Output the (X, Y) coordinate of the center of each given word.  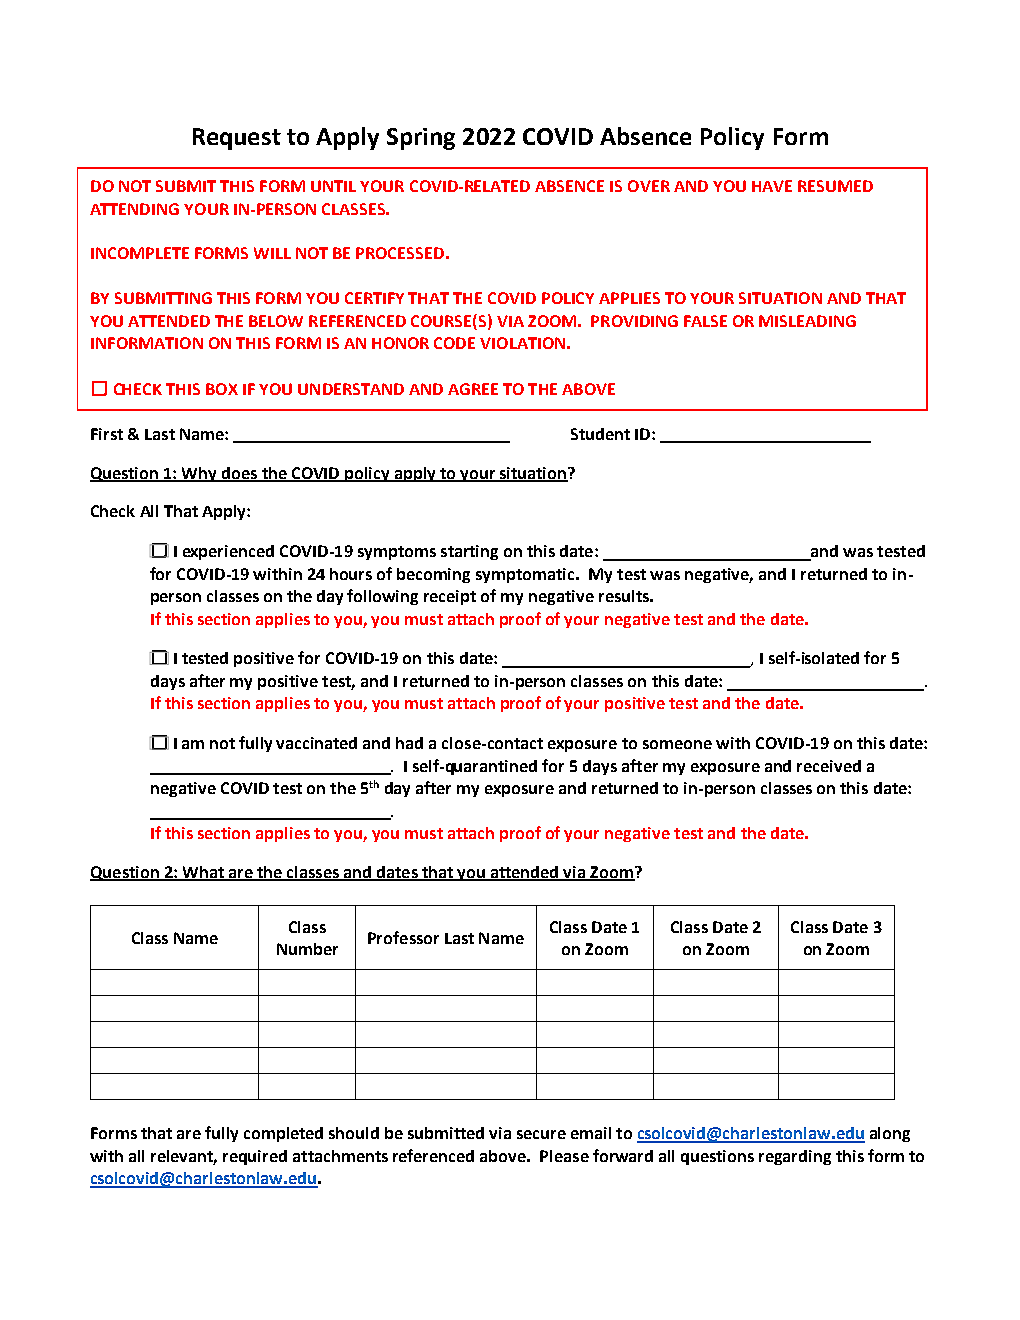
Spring (421, 139)
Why (200, 474)
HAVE (772, 186)
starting (469, 552)
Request (237, 139)
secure (541, 1134)
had (409, 743)
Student (600, 434)
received (829, 766)
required (255, 1157)
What (203, 873)
